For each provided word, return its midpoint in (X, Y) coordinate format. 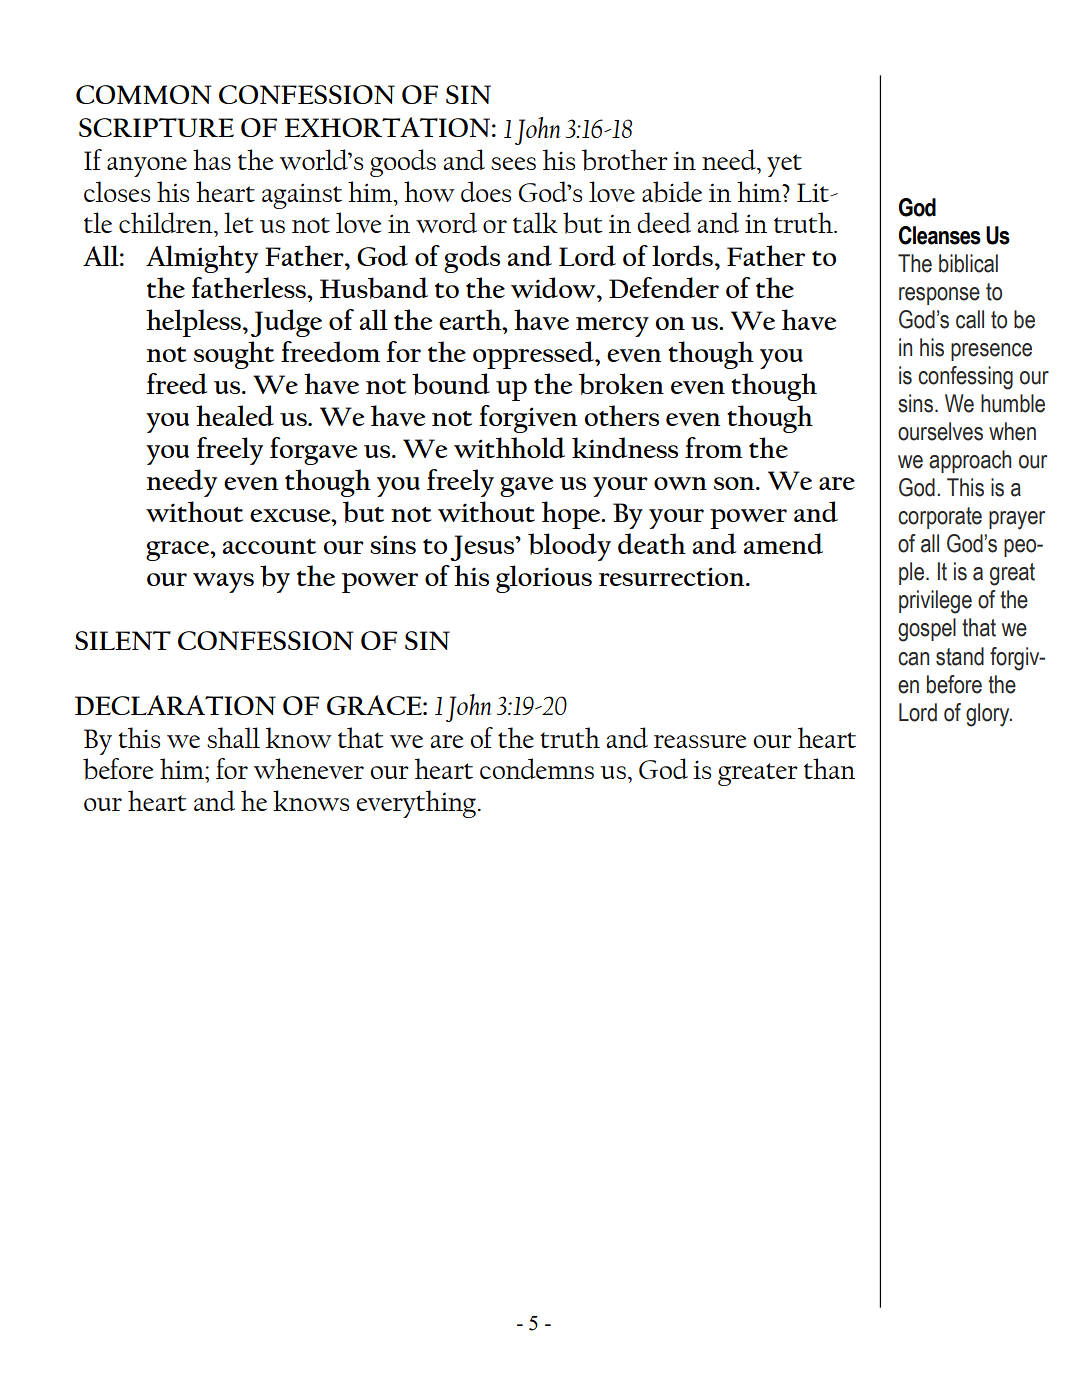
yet (784, 165)
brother (625, 160)
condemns (537, 768)
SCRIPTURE (156, 127)
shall (233, 737)
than (829, 768)
